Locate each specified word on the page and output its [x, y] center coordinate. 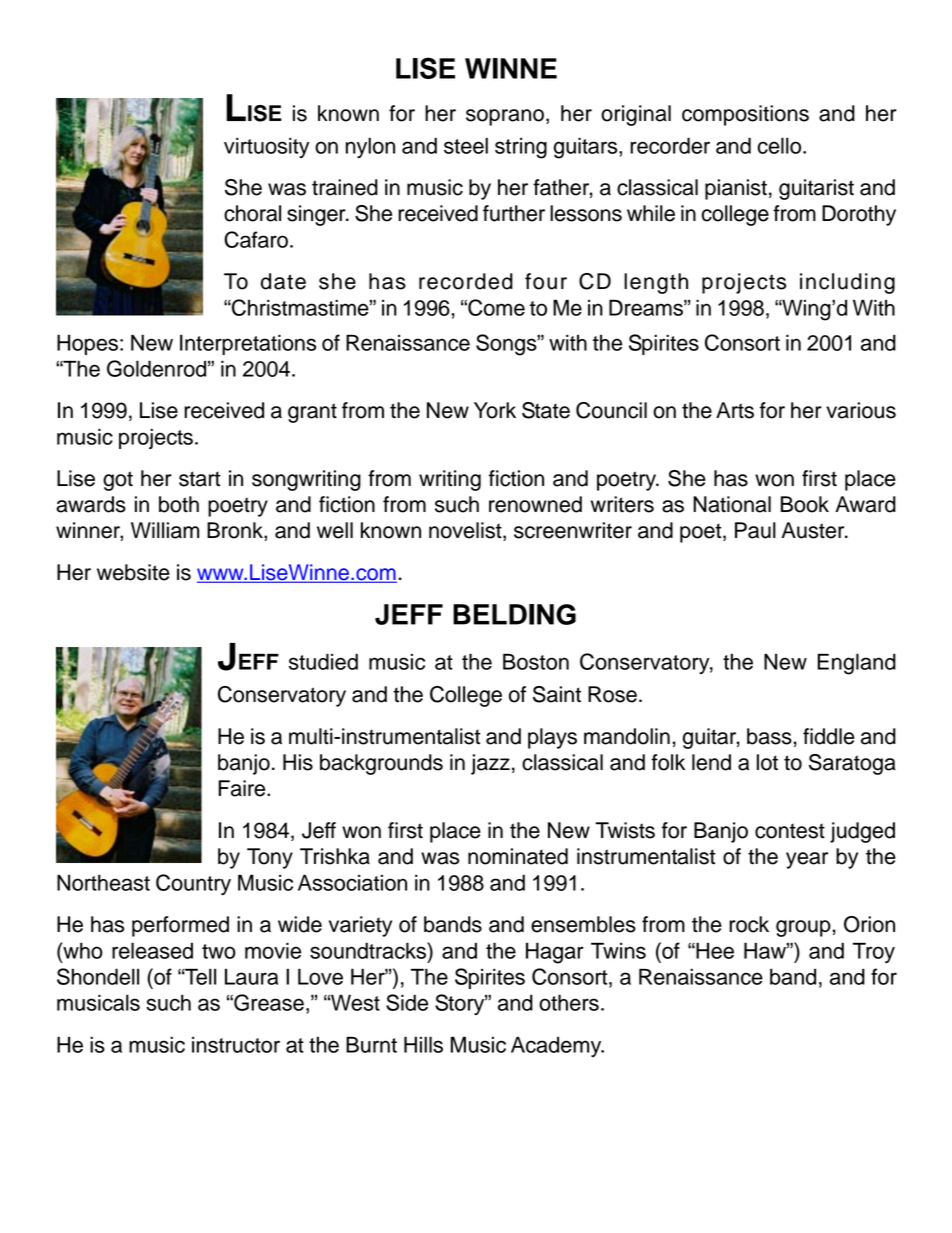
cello [781, 145]
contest [790, 831]
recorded [466, 281]
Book [805, 504]
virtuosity [266, 147]
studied [323, 661]
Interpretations [248, 344]
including [847, 283]
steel [466, 145]
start [199, 479]
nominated [518, 856]
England [856, 664]
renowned [535, 504]
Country [193, 884]
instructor [236, 1045]
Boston [536, 661]
